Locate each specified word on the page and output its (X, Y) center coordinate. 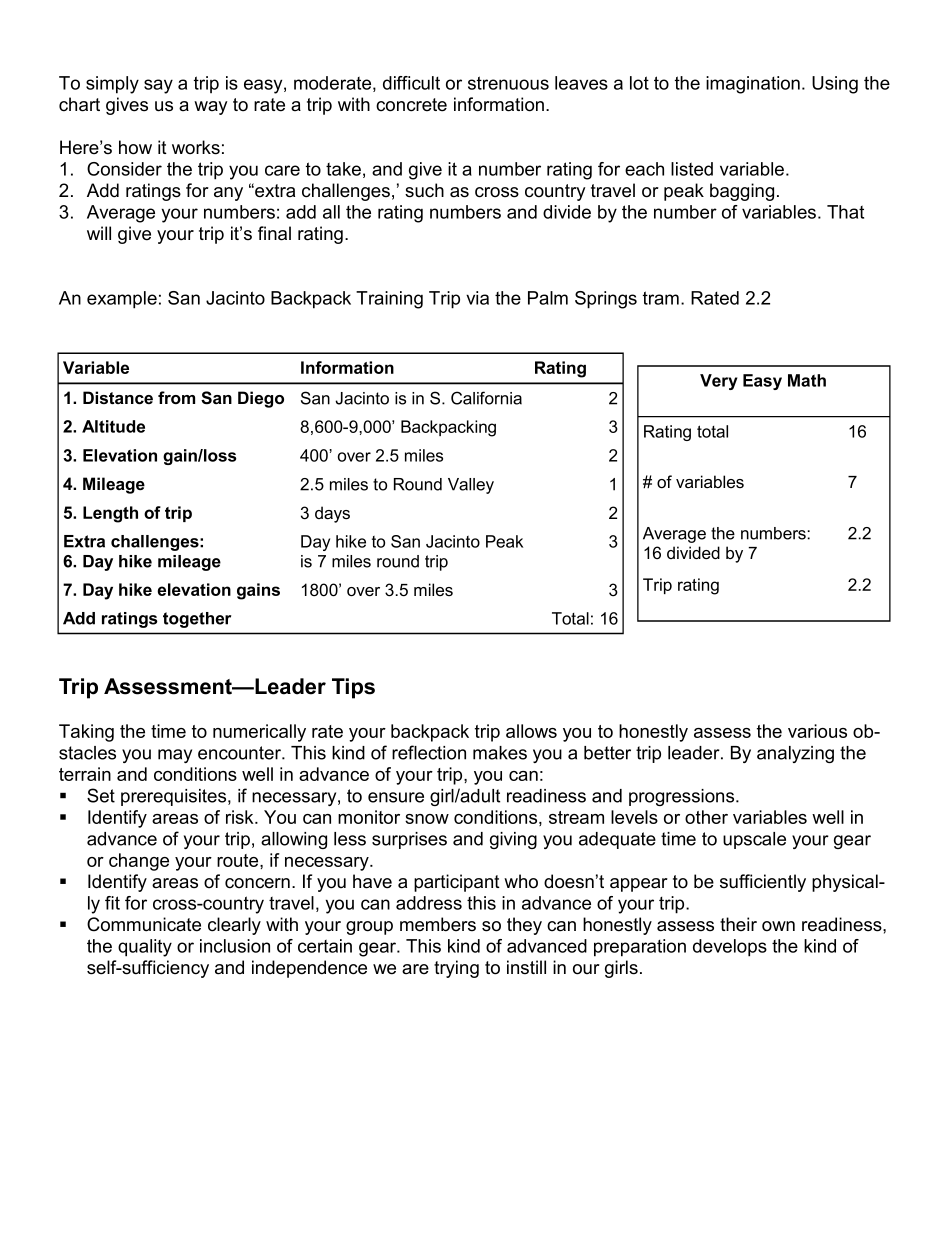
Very (718, 382)
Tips (353, 688)
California (486, 398)
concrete (411, 105)
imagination (753, 85)
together (197, 620)
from (176, 397)
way (211, 108)
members (438, 924)
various (817, 731)
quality (145, 948)
